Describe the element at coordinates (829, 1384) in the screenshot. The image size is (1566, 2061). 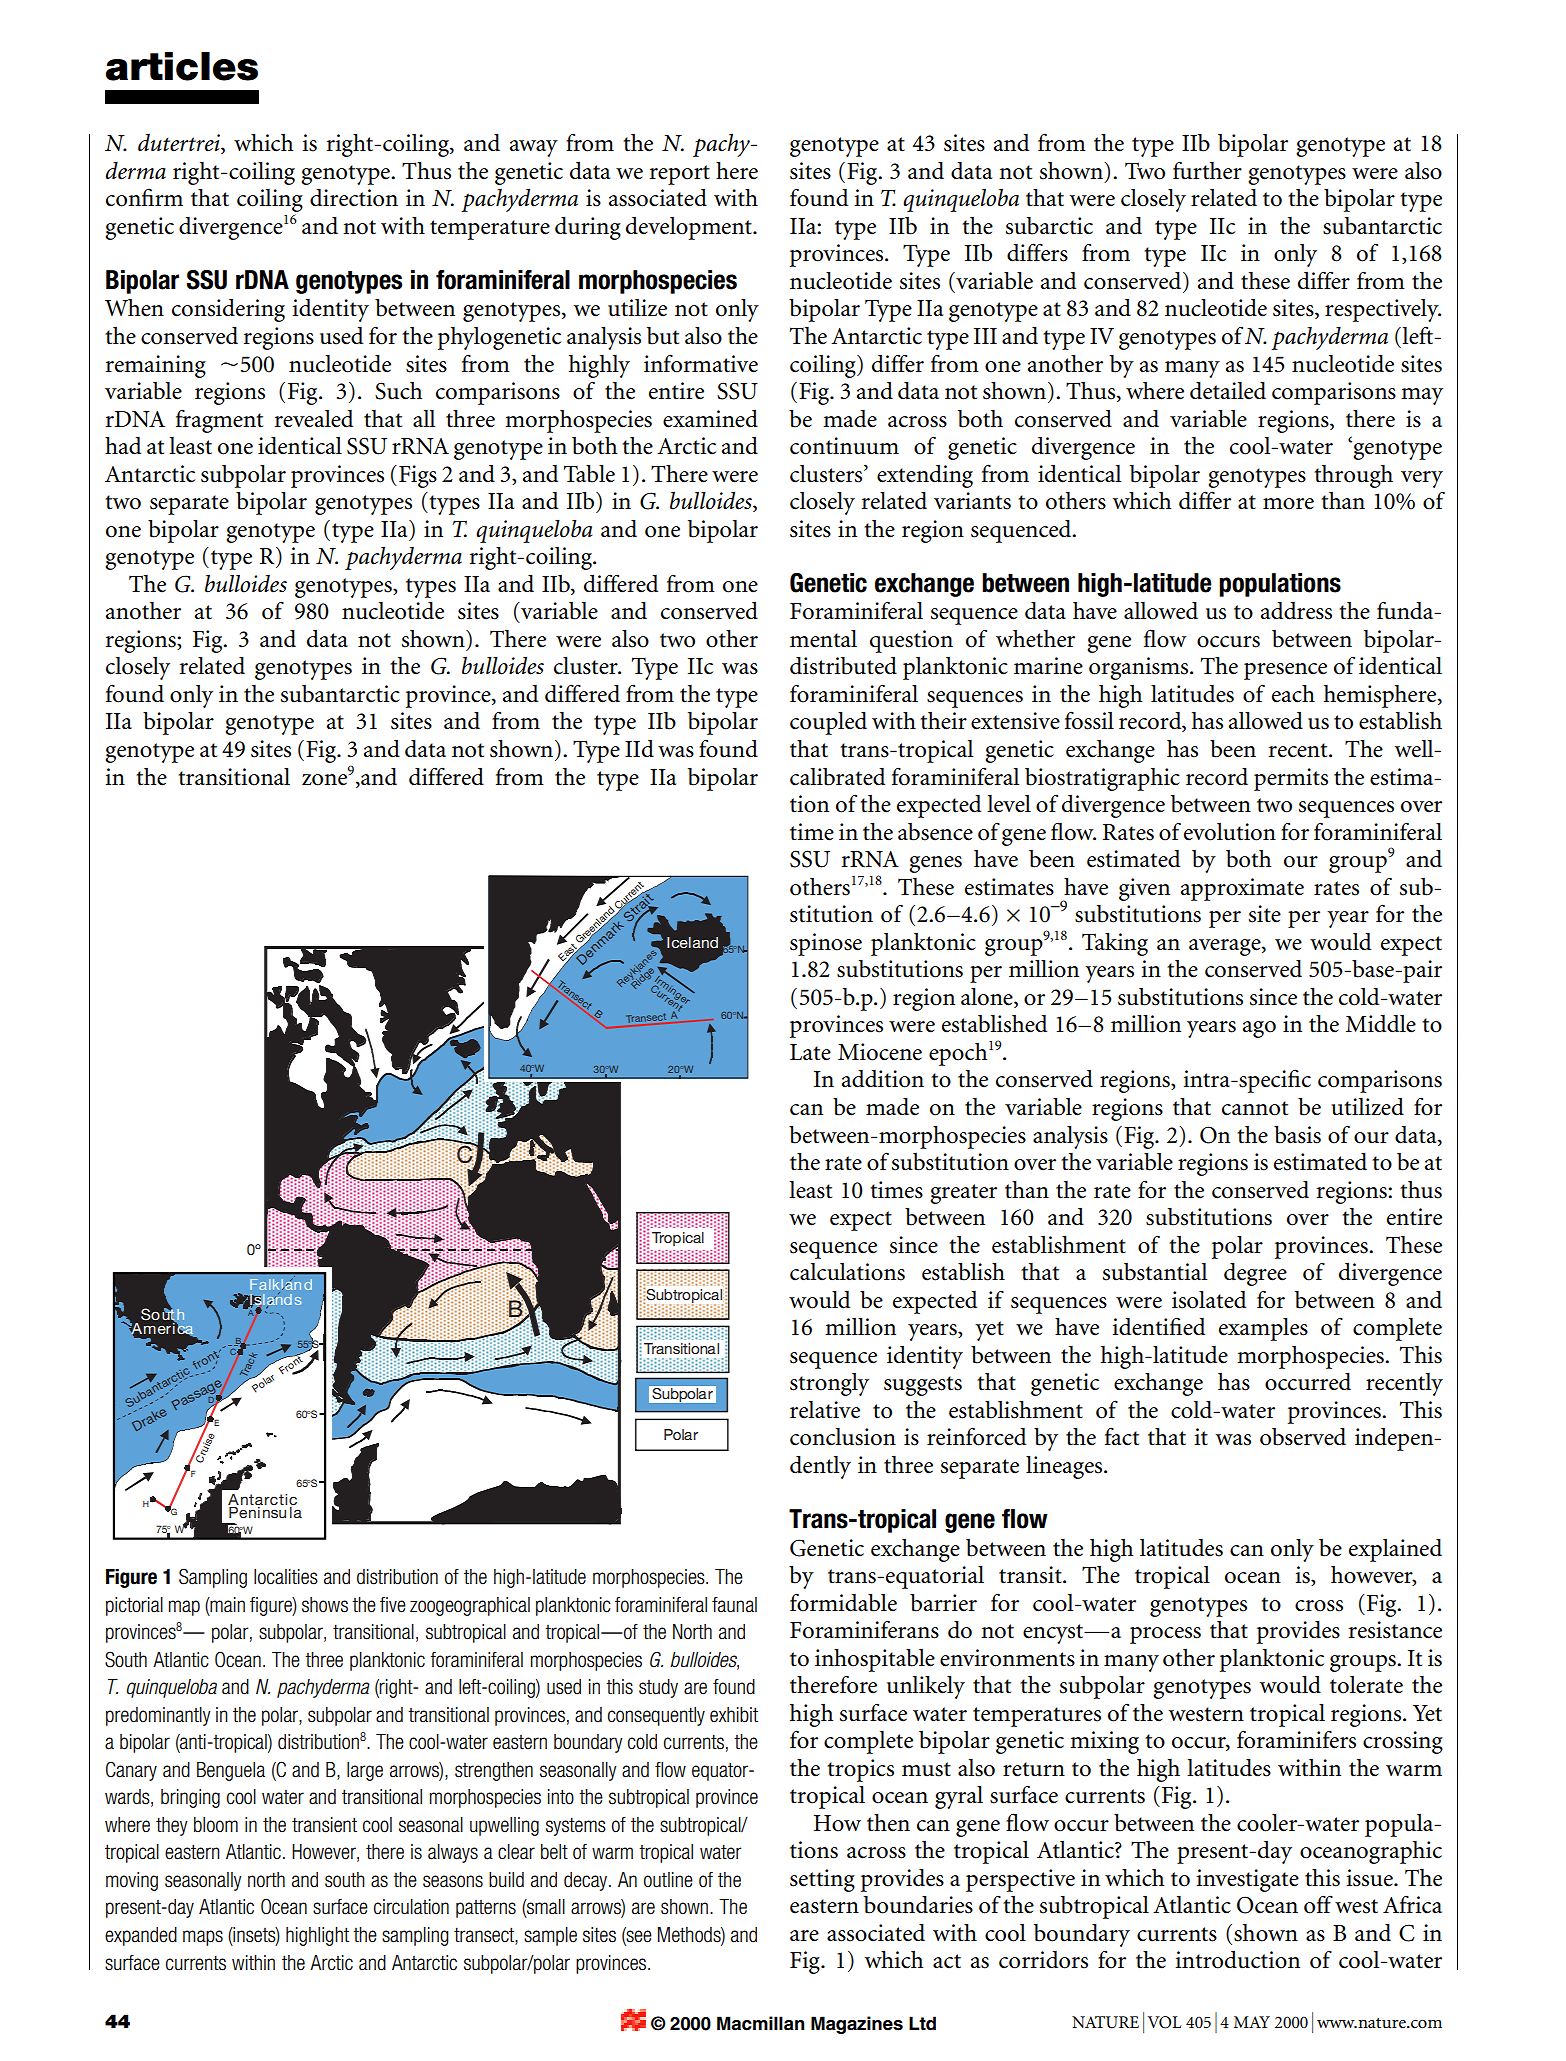
I see `strongly` at that location.
